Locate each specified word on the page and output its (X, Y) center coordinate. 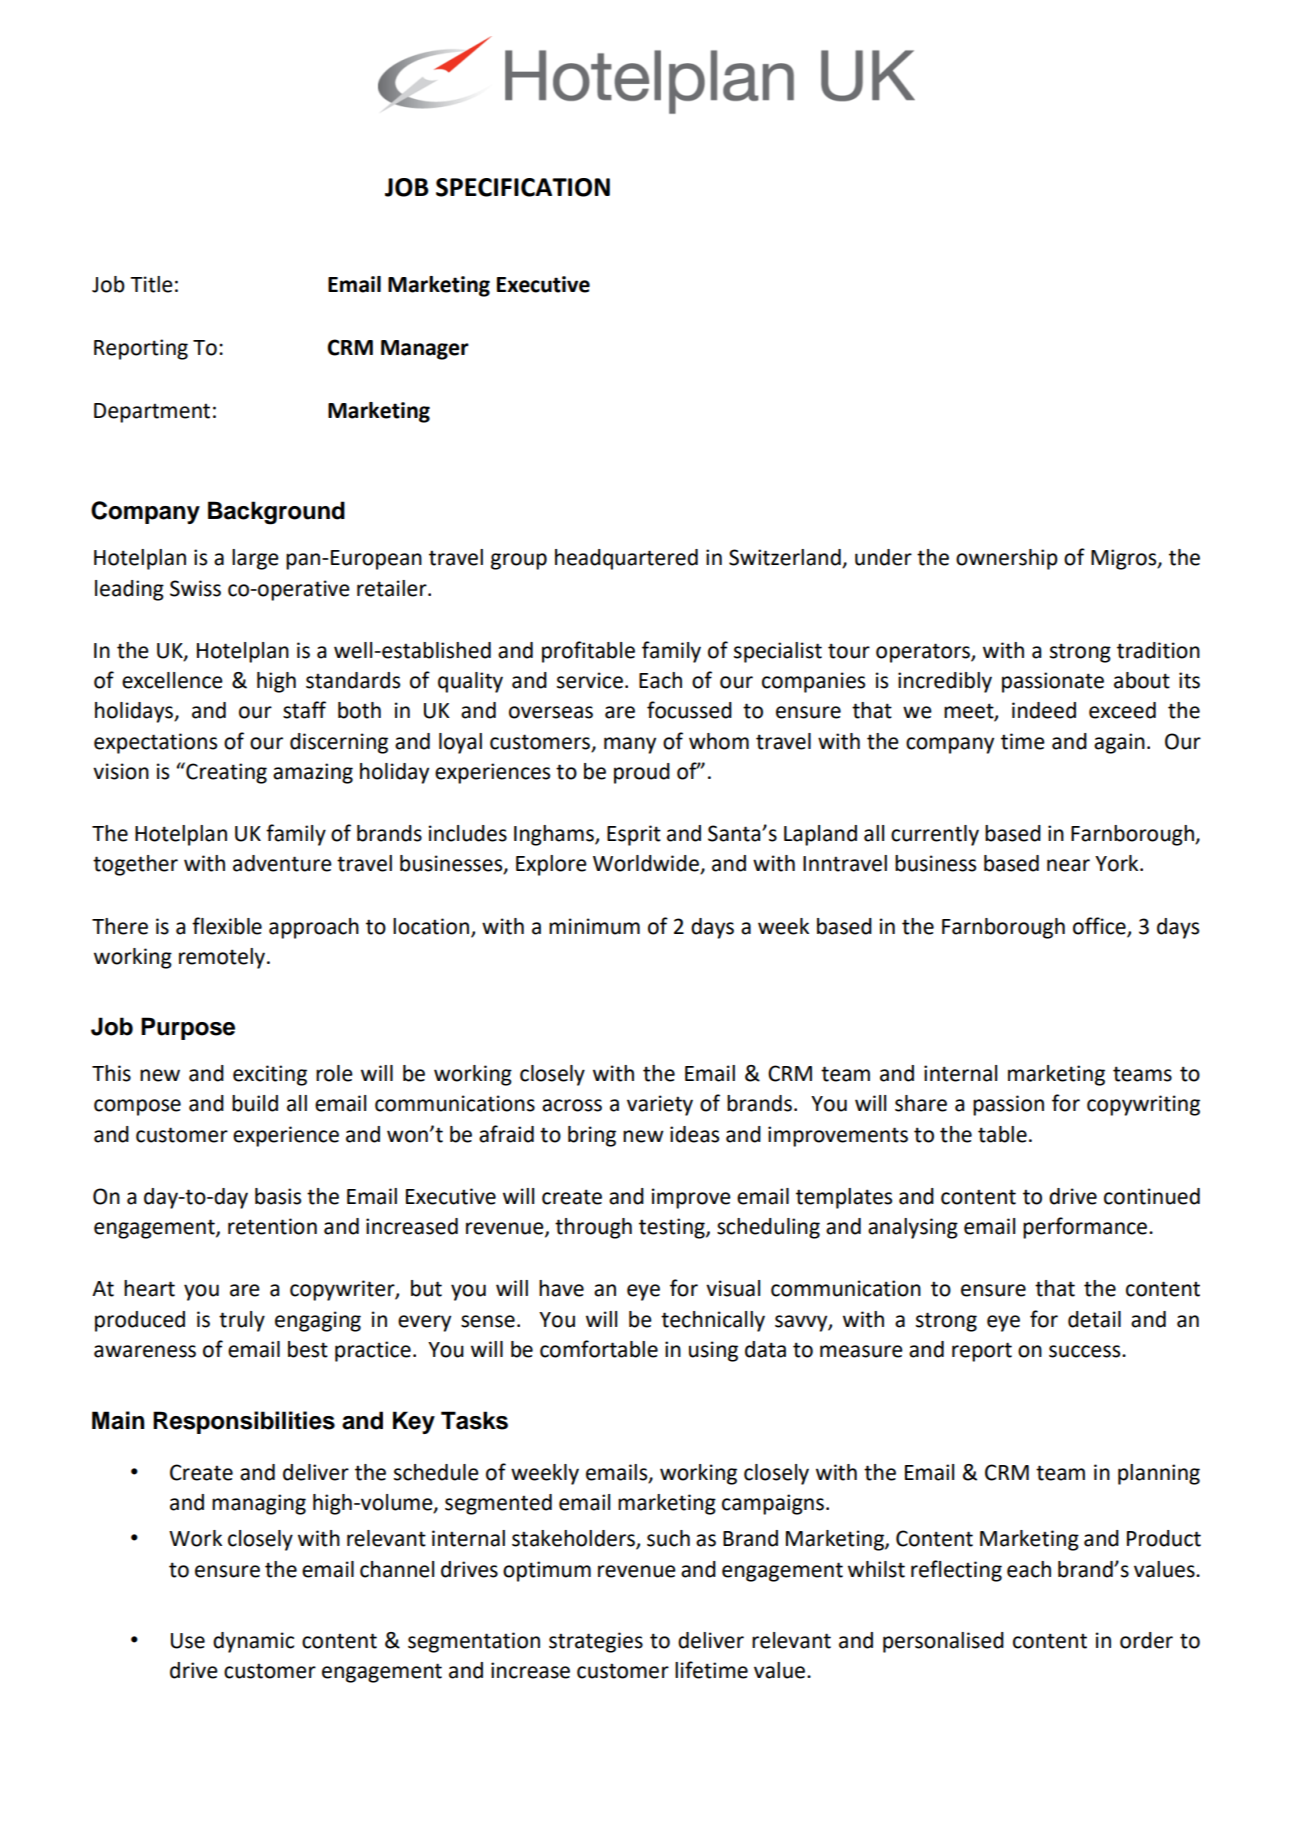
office (1100, 926)
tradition (1158, 650)
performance (1085, 1228)
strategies (596, 1642)
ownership (1007, 559)
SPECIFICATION (523, 187)
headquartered (626, 559)
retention (272, 1226)
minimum (594, 926)
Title (151, 284)
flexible (227, 926)
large (255, 559)
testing (673, 1228)
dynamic (253, 1642)
